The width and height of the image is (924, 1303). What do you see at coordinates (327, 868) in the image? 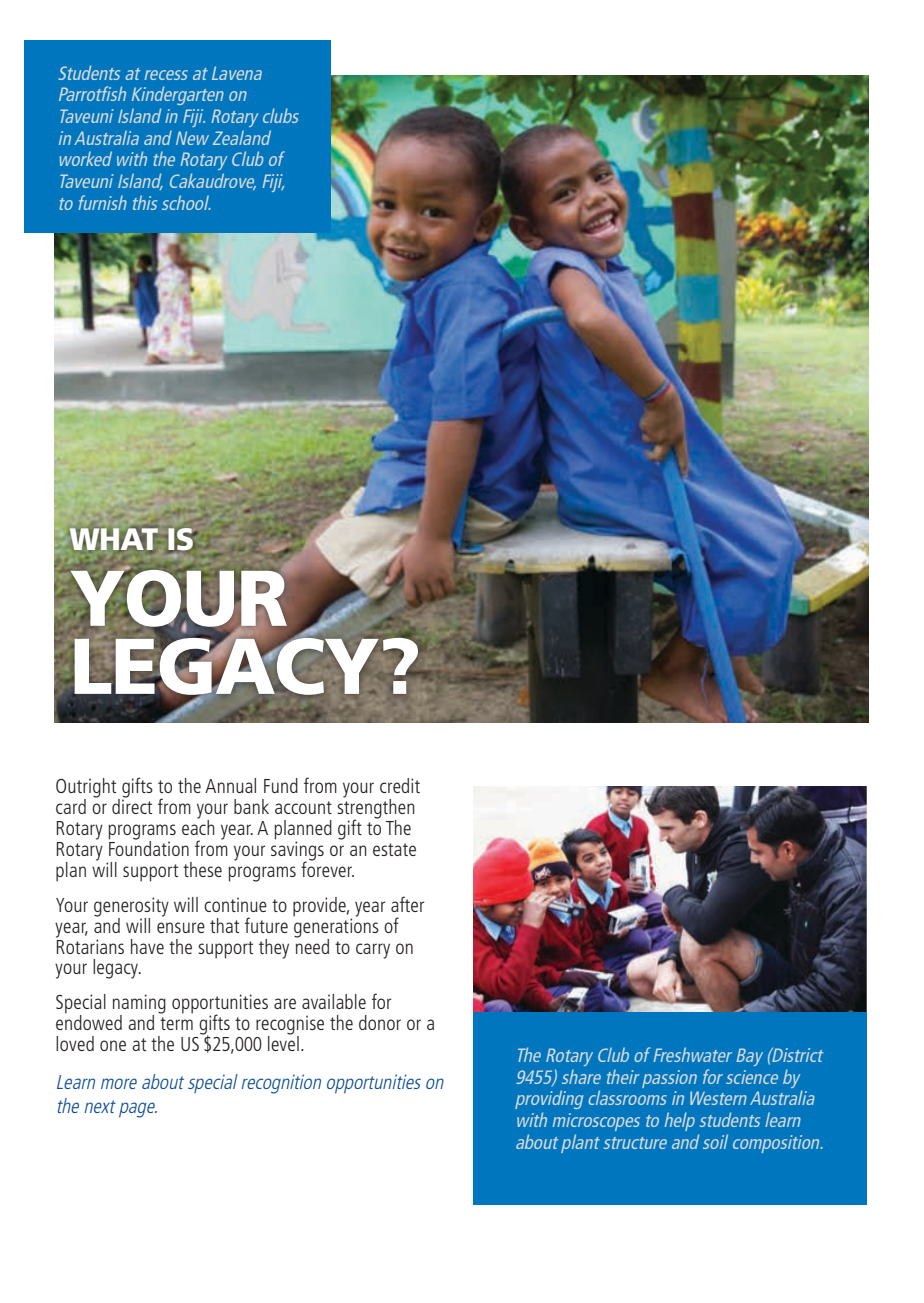
I see `forever` at bounding box center [327, 868].
